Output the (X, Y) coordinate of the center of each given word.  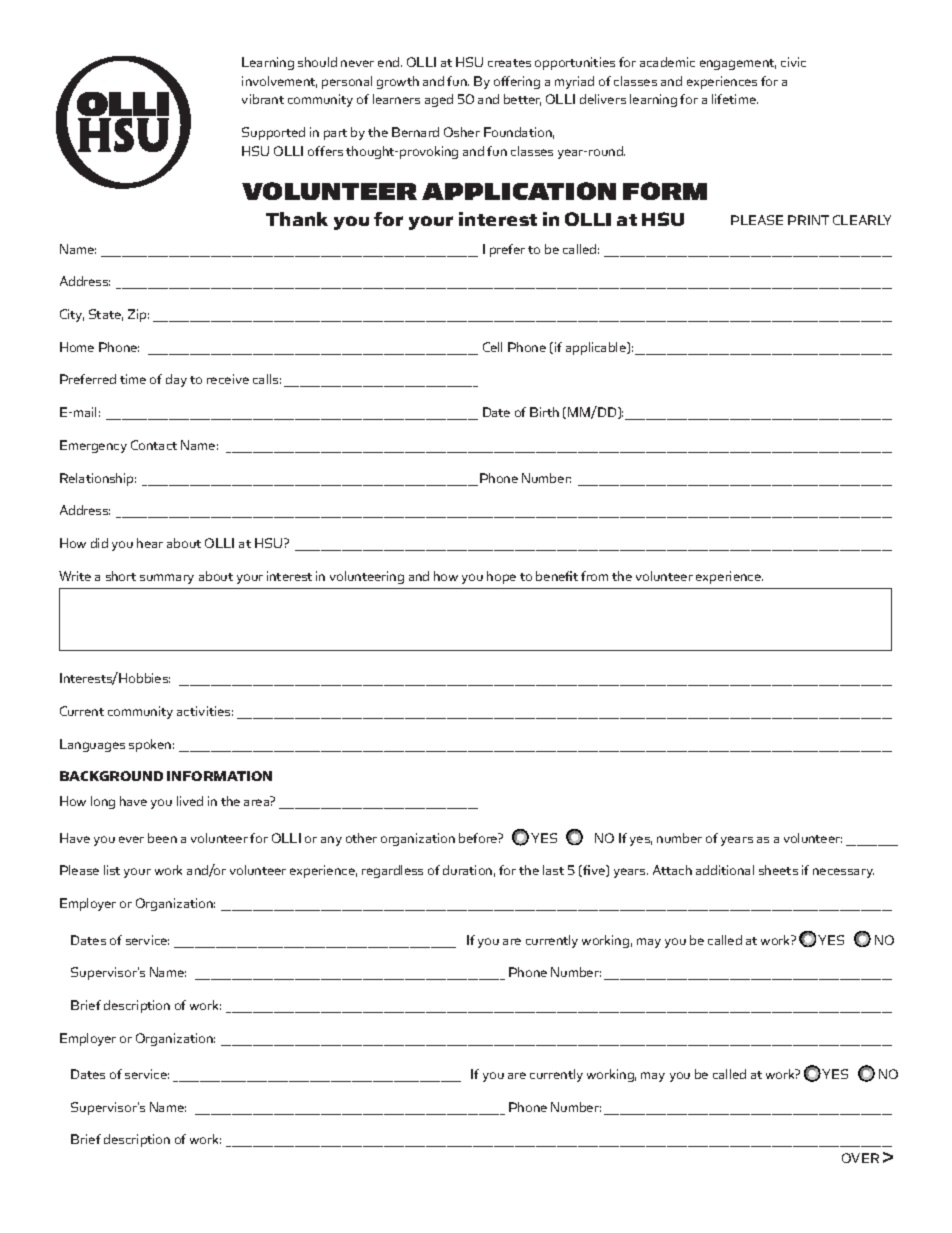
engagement (738, 64)
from (594, 576)
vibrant (263, 99)
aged (439, 100)
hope (501, 577)
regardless (392, 871)
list (112, 870)
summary (167, 579)
